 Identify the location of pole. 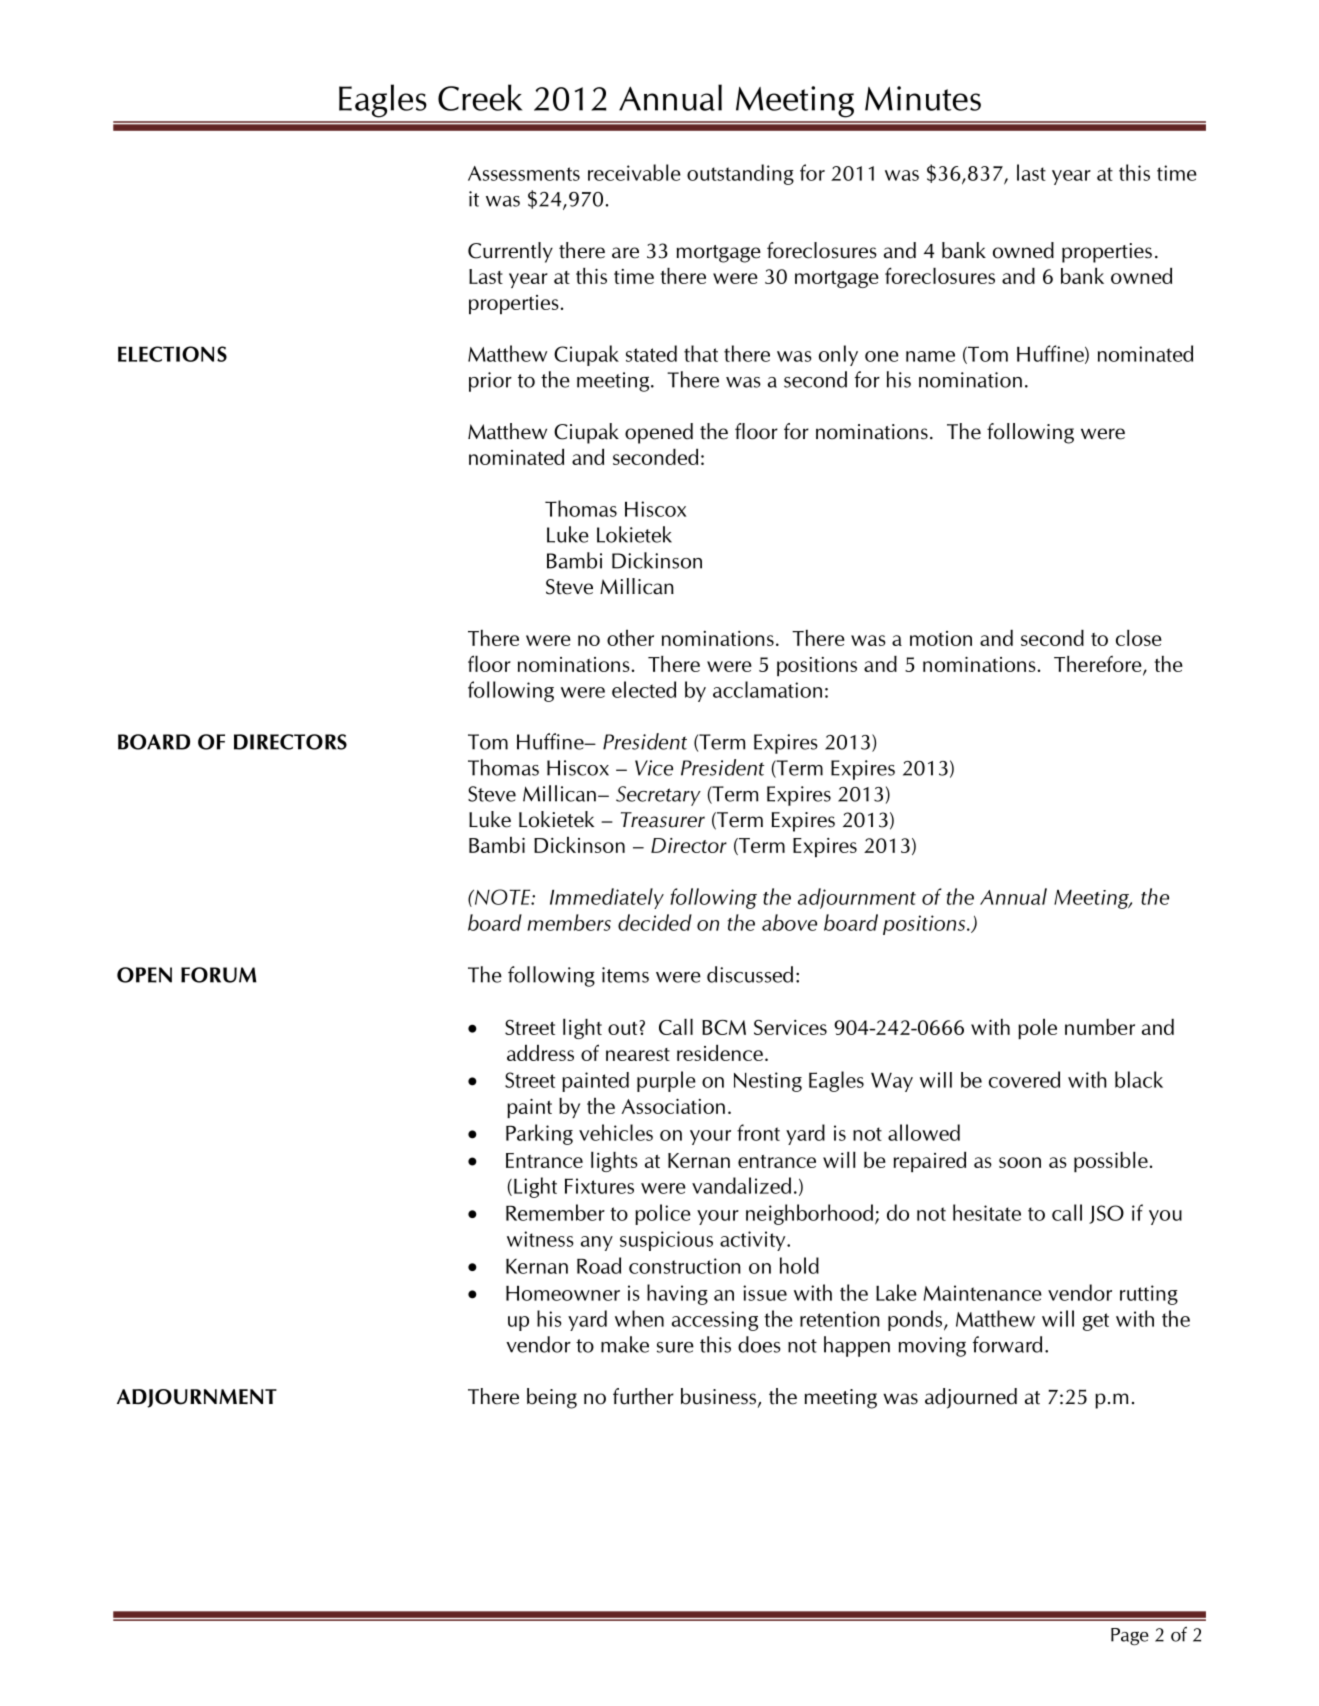
(1037, 1029).
